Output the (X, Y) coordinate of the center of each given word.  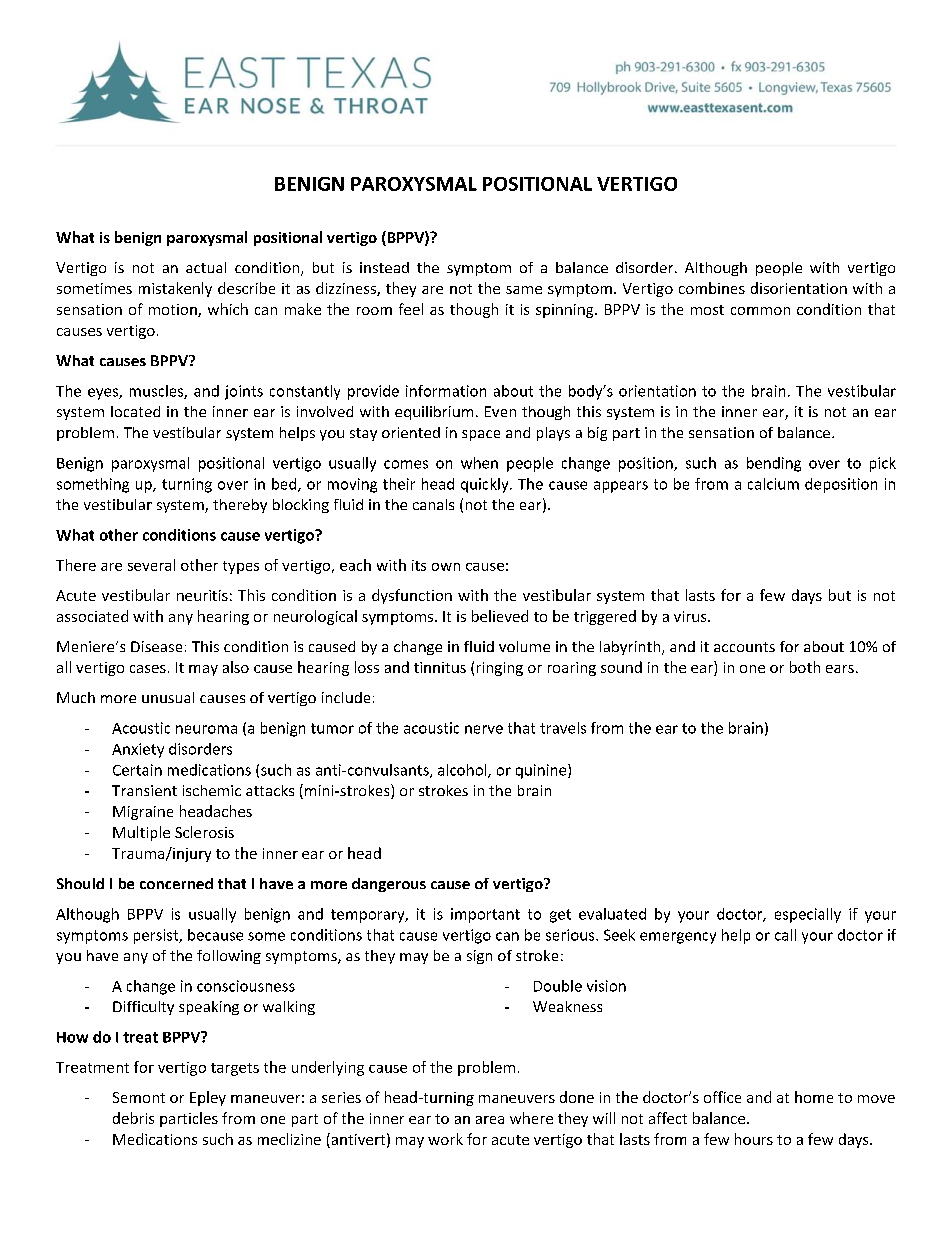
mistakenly (175, 289)
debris (133, 1118)
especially (808, 915)
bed (285, 485)
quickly (486, 485)
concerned (176, 883)
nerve (484, 729)
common (760, 311)
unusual (168, 697)
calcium (773, 484)
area (490, 1120)
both (805, 667)
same (524, 290)
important (485, 915)
